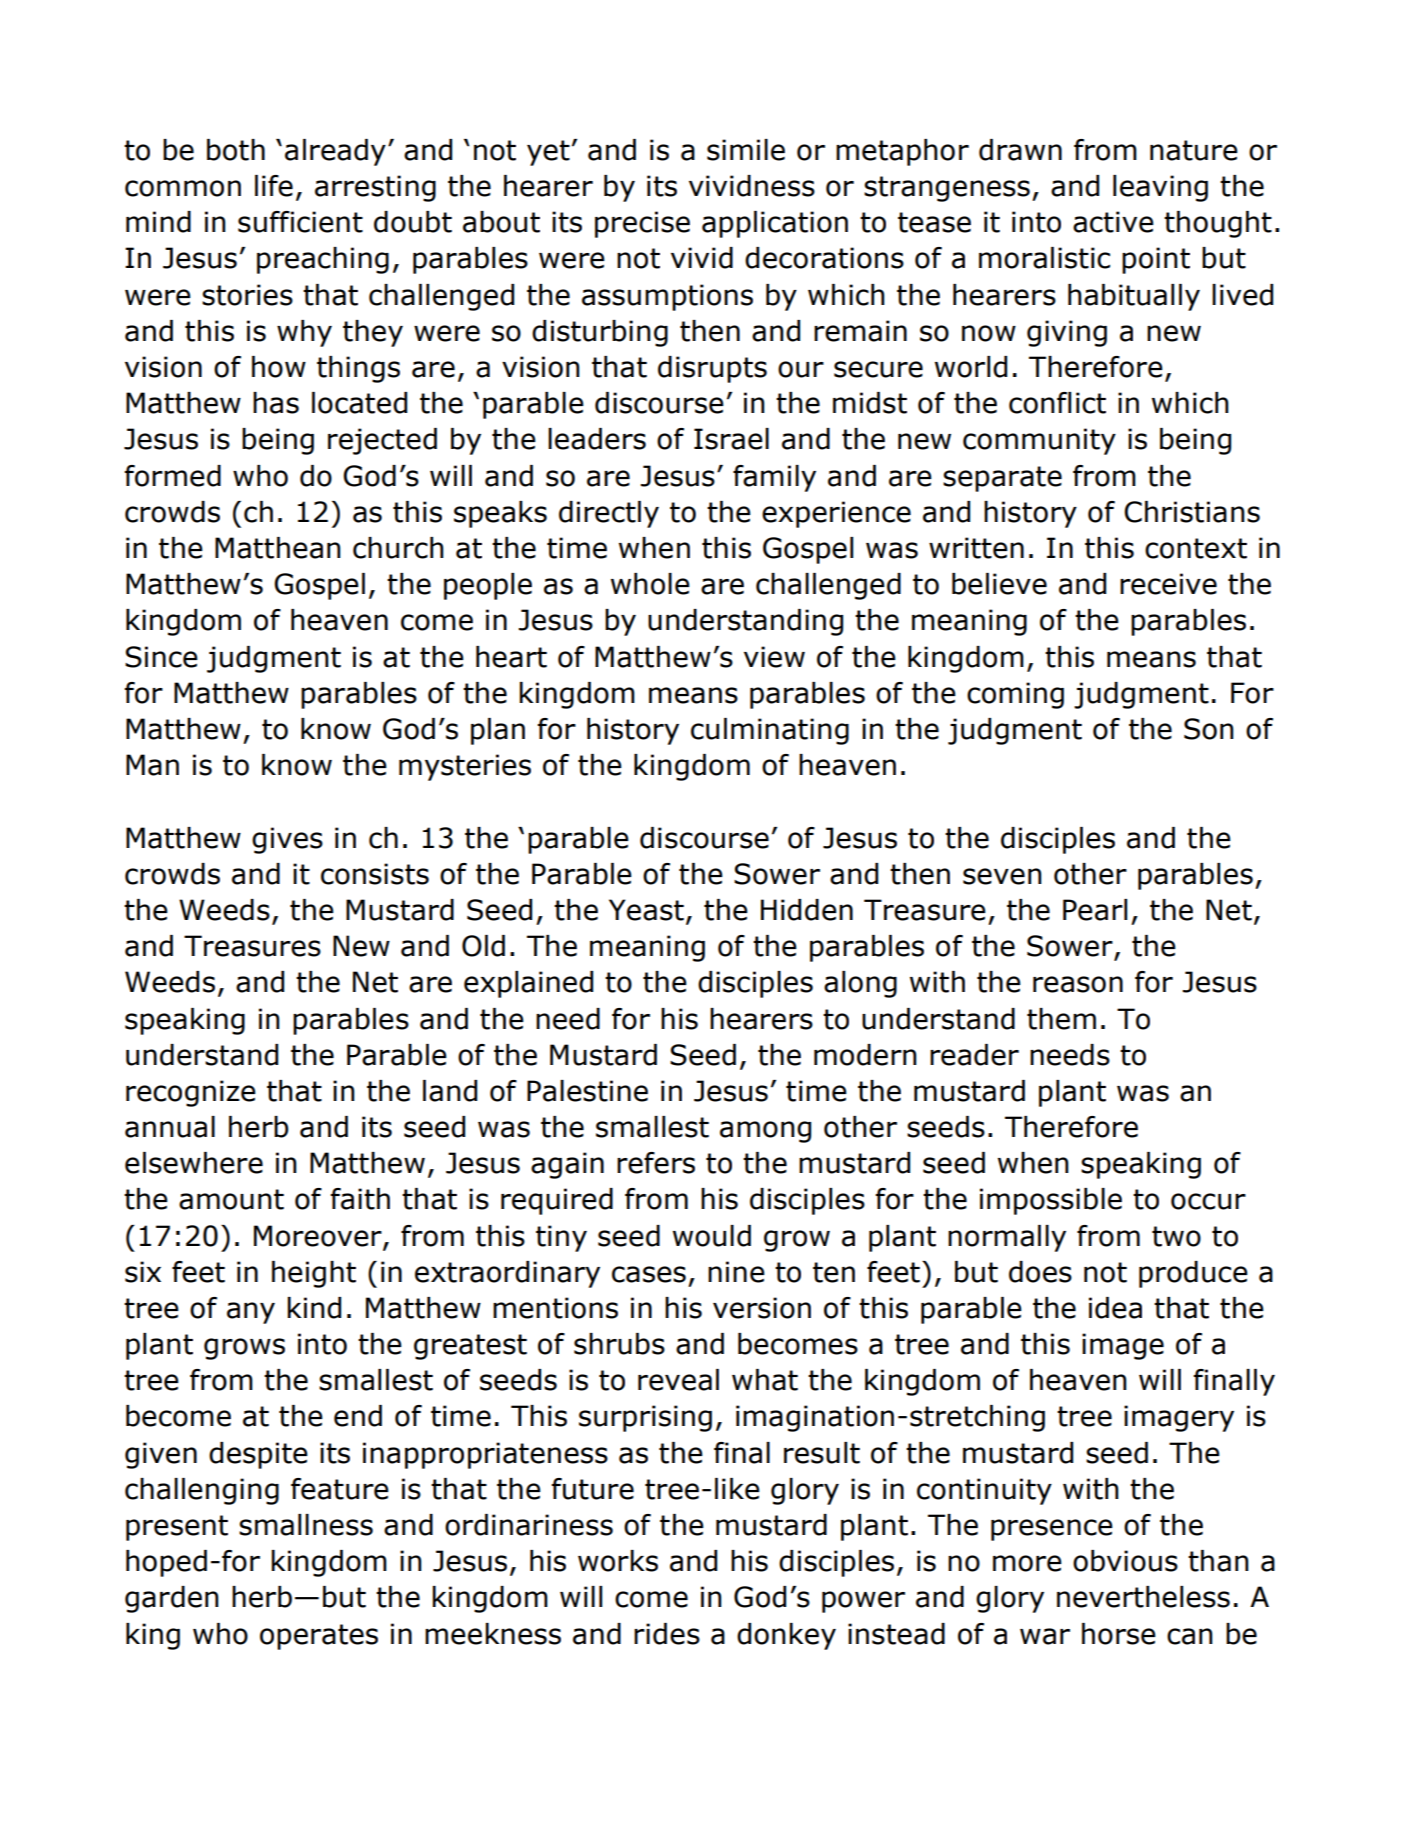 This image has width=1407, height=1821. I want to click on impossible, so click(1051, 1201).
